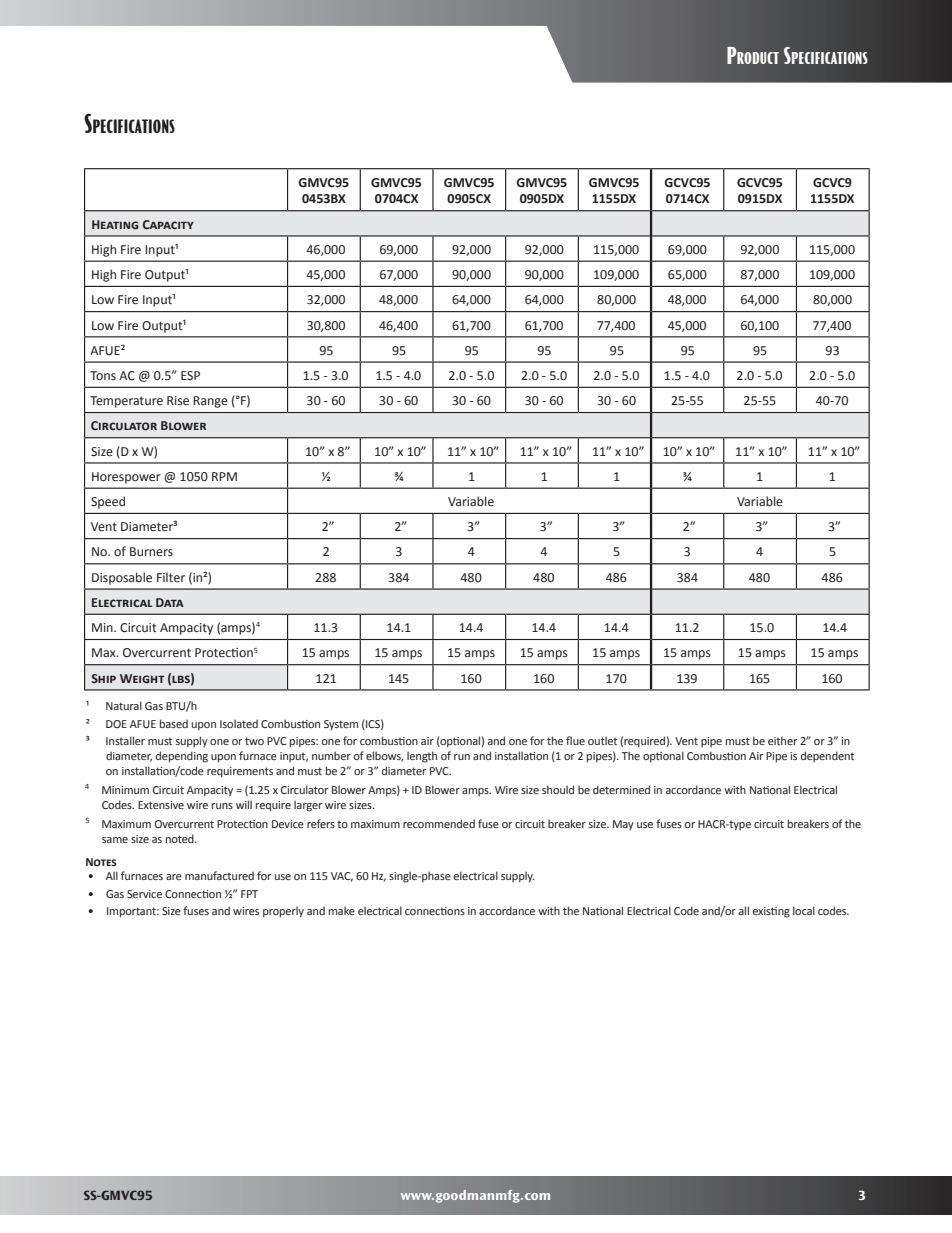 The image size is (952, 1233). Describe the element at coordinates (782, 740) in the page. I see `either` at that location.
